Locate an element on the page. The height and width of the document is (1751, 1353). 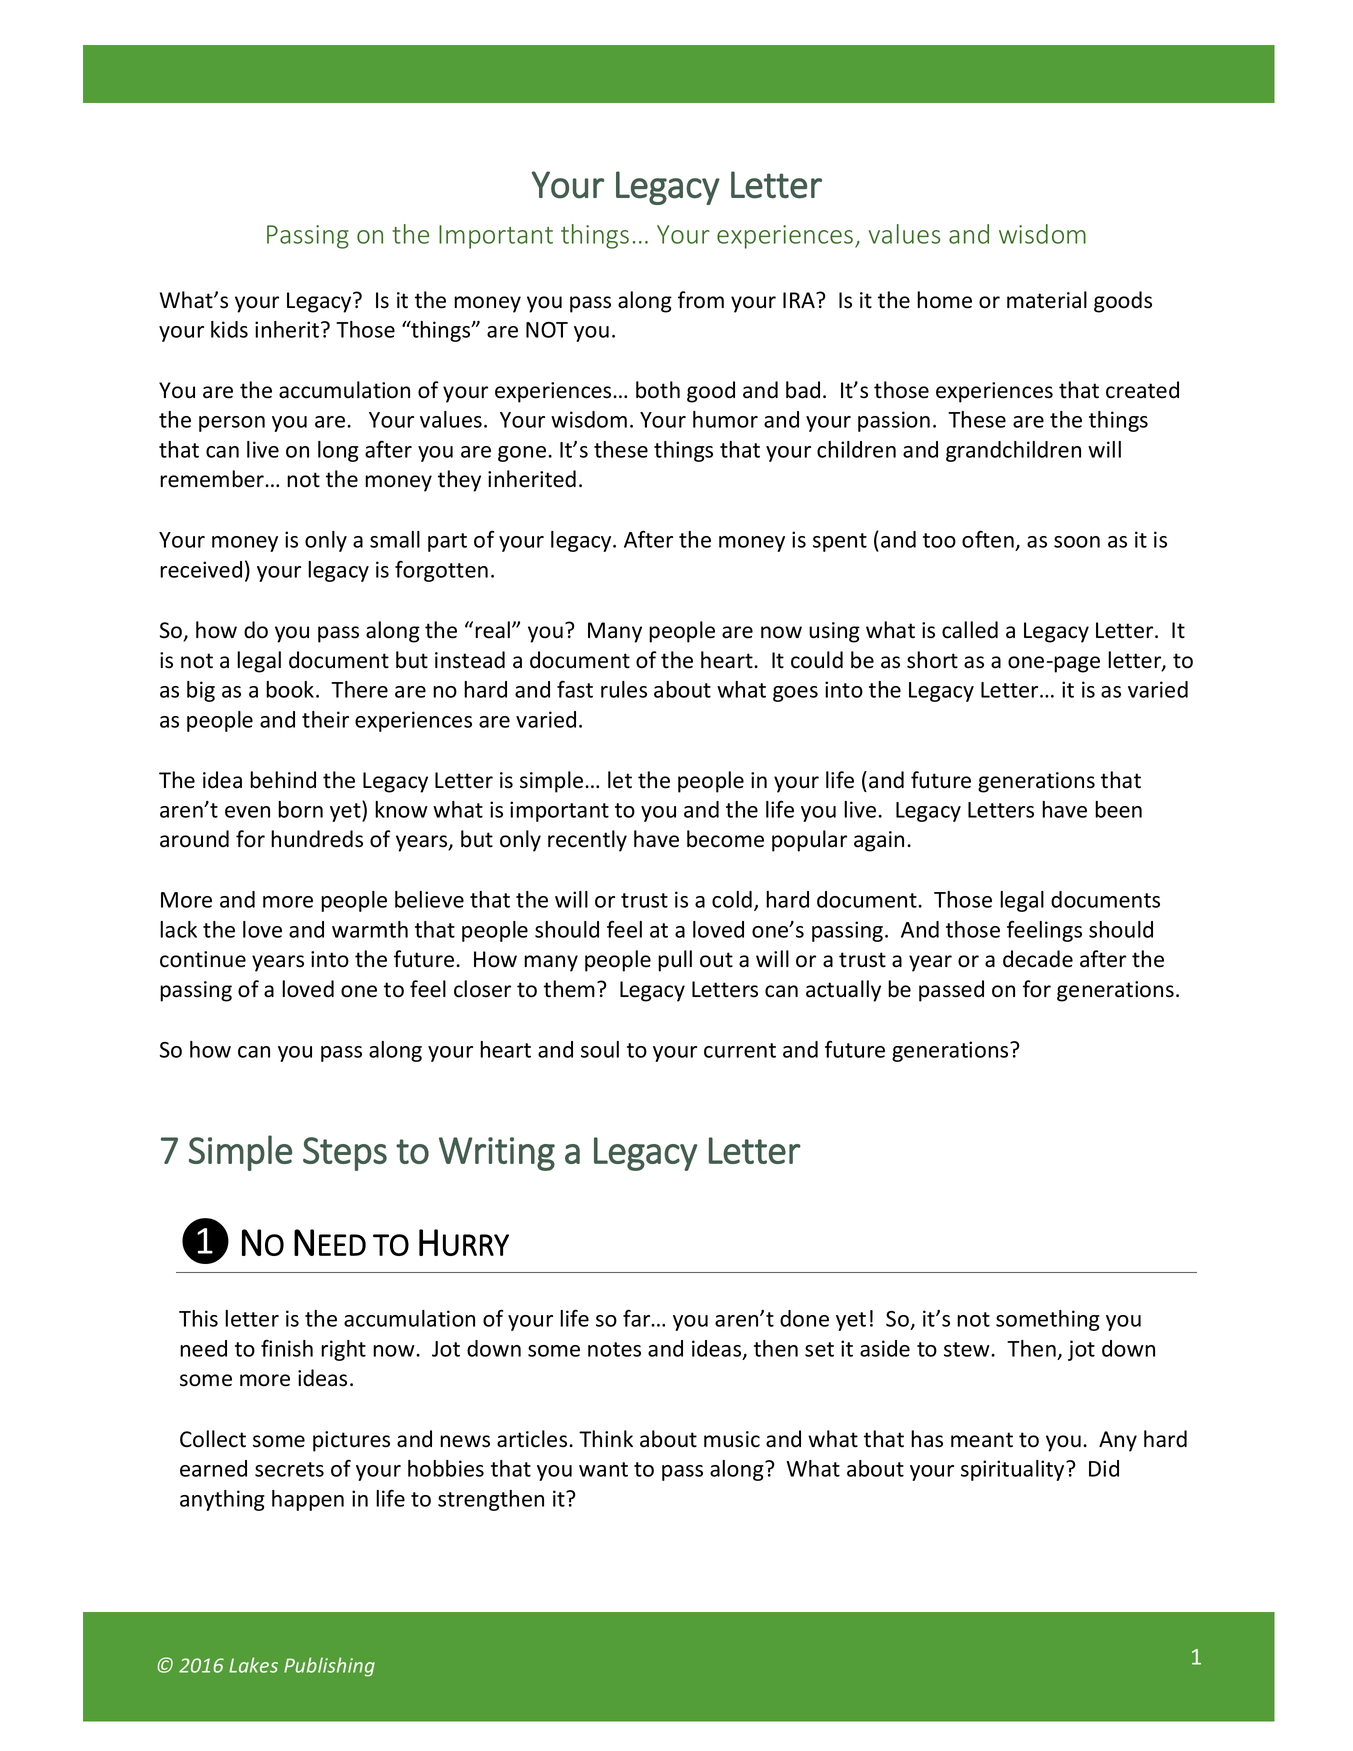
material is located at coordinates (1047, 300).
